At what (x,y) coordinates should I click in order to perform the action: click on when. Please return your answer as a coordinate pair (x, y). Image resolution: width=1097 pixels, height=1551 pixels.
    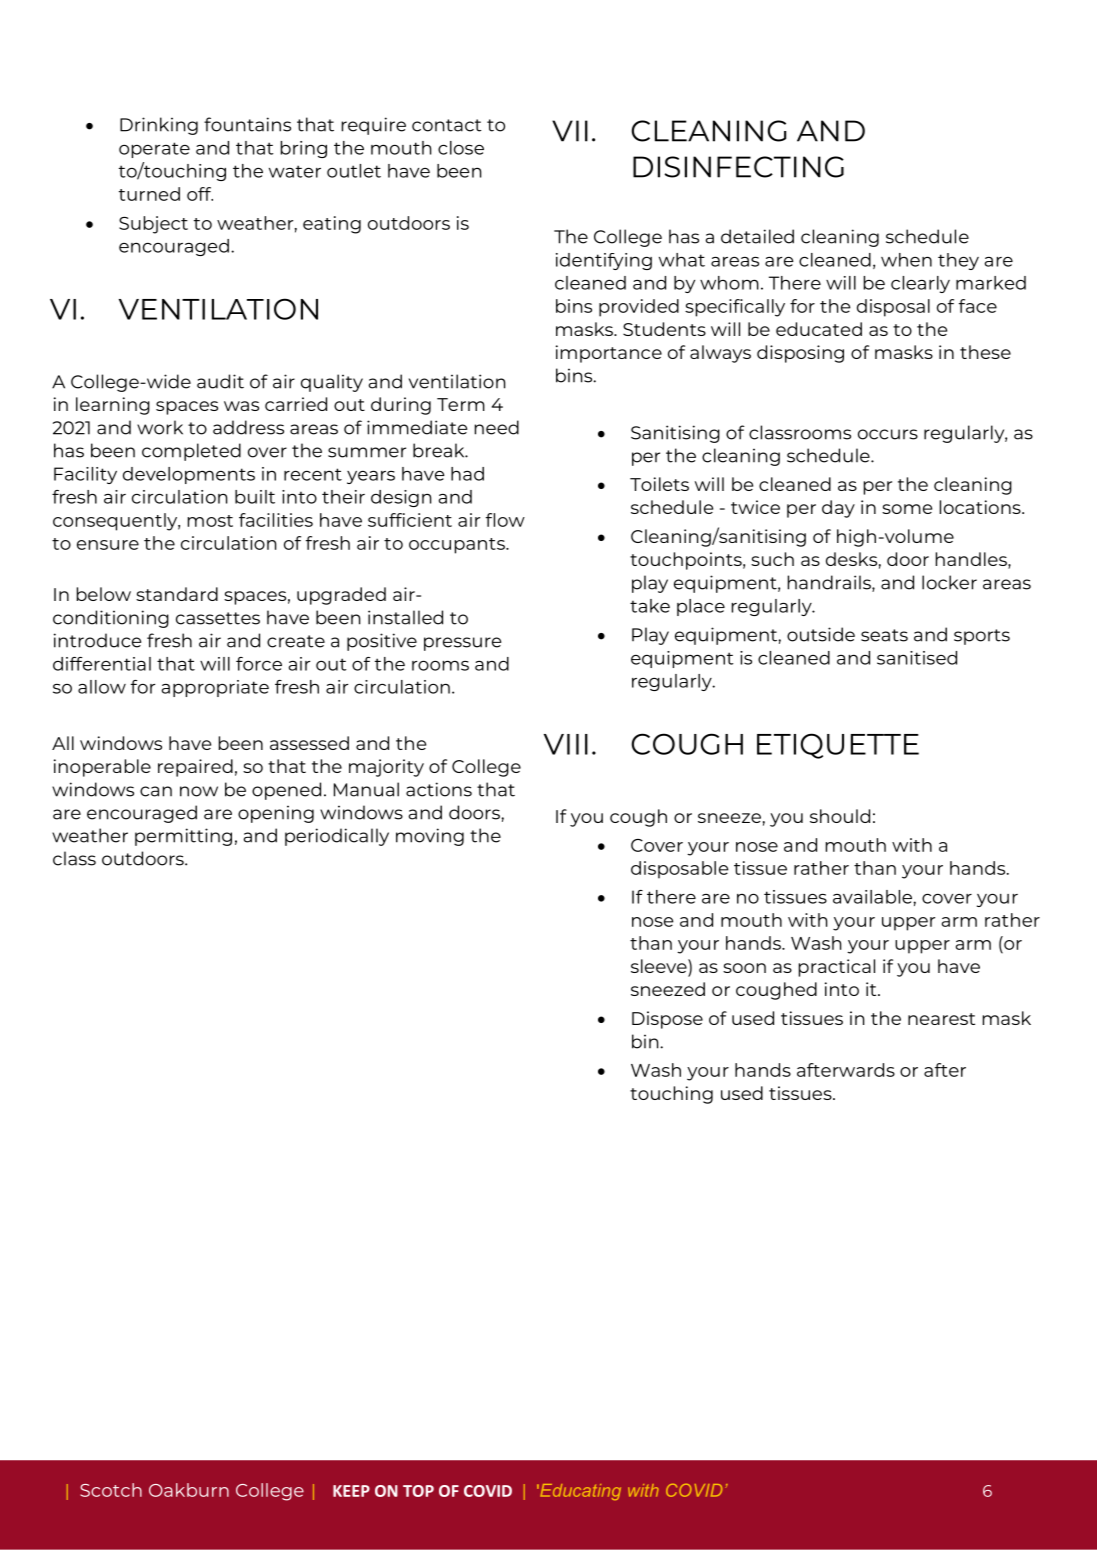
    Looking at the image, I should click on (906, 260).
